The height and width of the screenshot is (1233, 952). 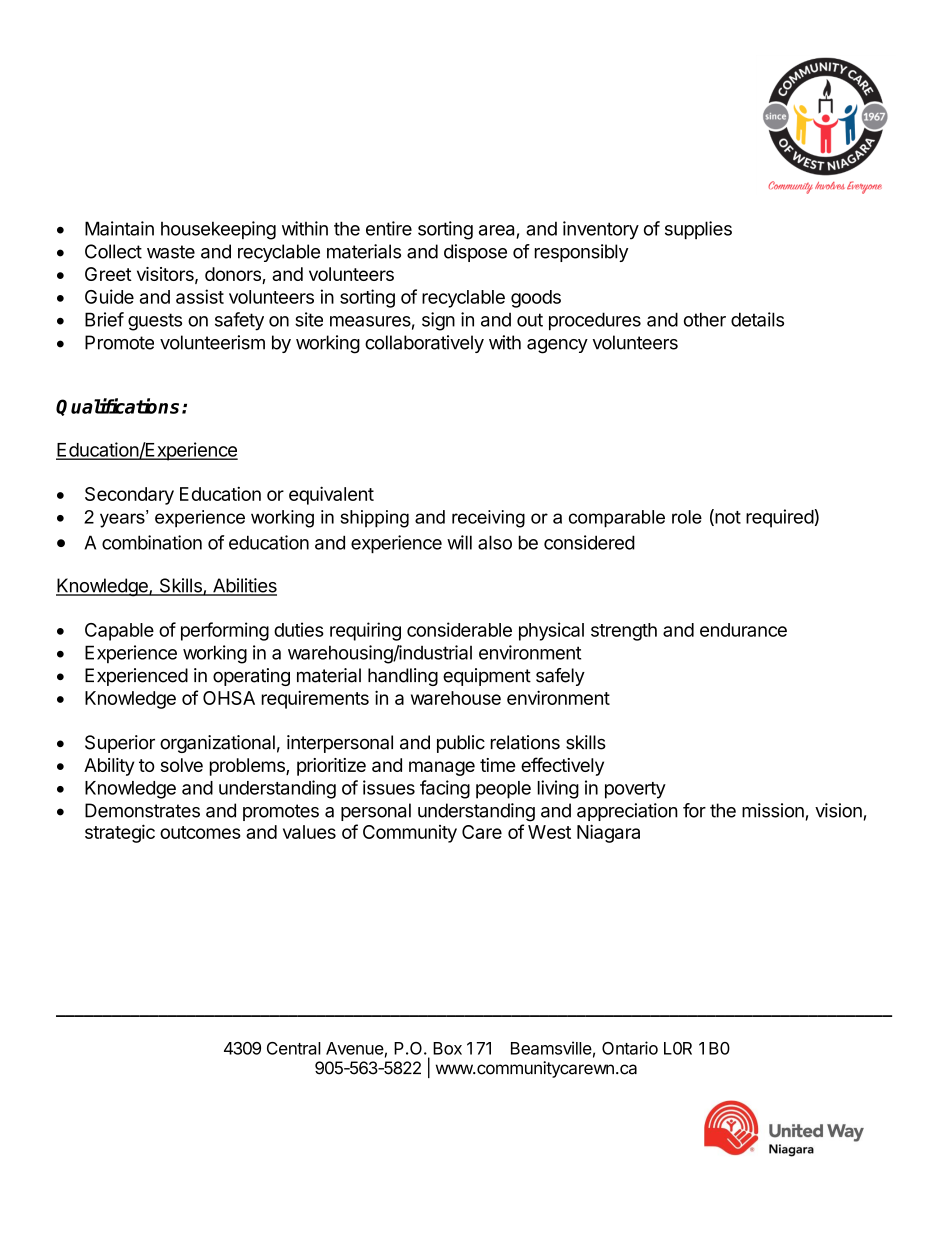 What do you see at coordinates (447, 1048) in the screenshot?
I see `Box` at bounding box center [447, 1048].
